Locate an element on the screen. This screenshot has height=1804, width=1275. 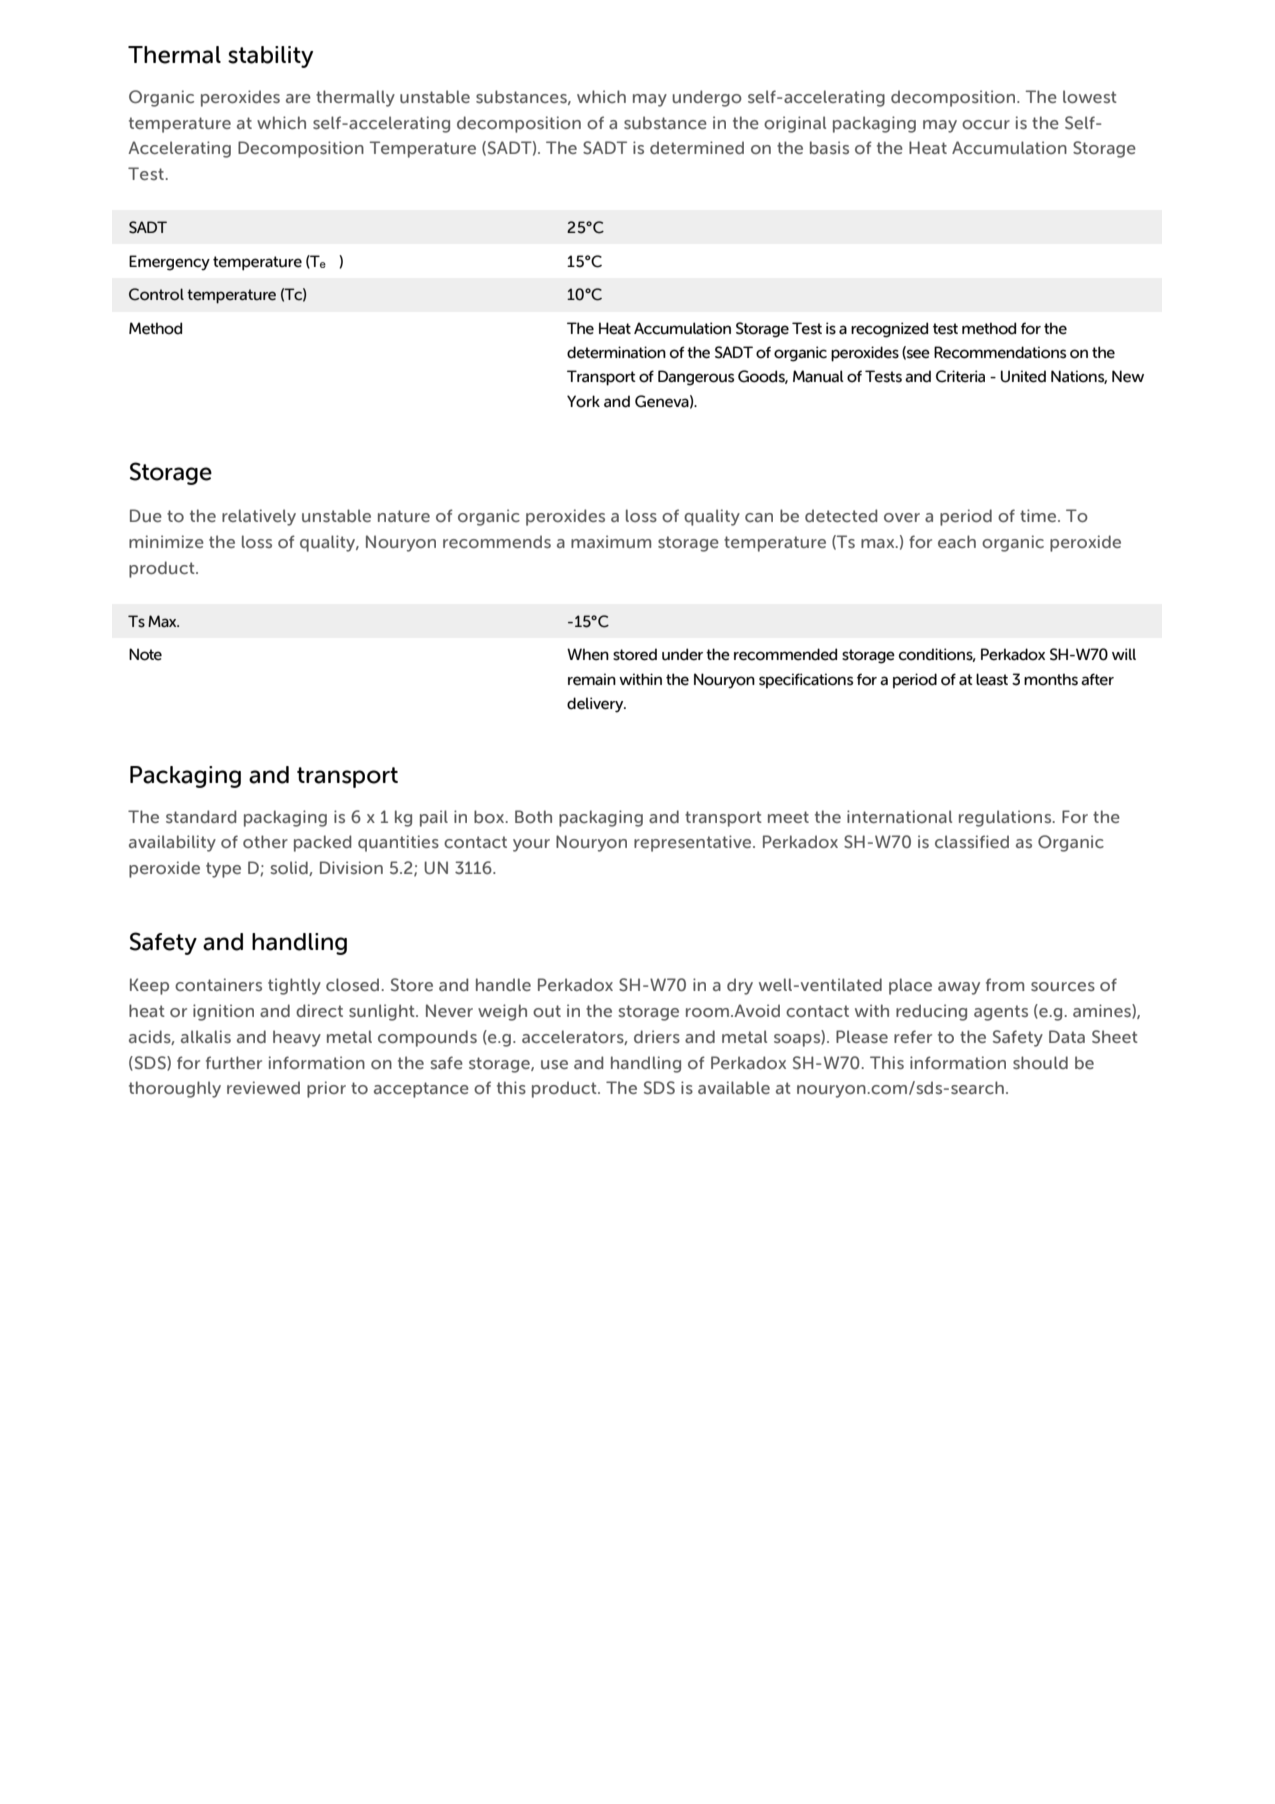
regulations is located at coordinates (1006, 818).
